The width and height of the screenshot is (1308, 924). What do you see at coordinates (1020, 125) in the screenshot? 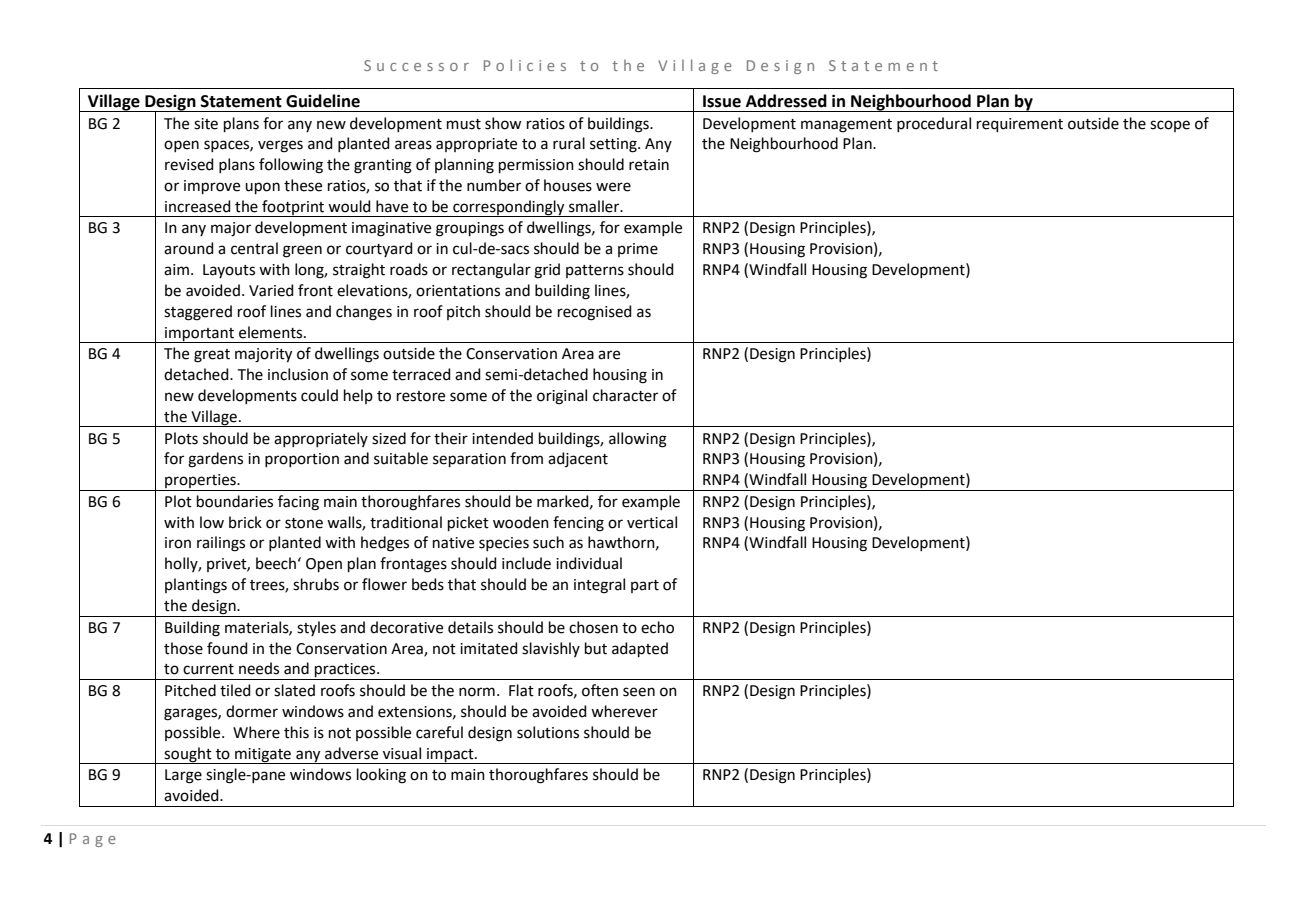
I see `requirement` at bounding box center [1020, 125].
